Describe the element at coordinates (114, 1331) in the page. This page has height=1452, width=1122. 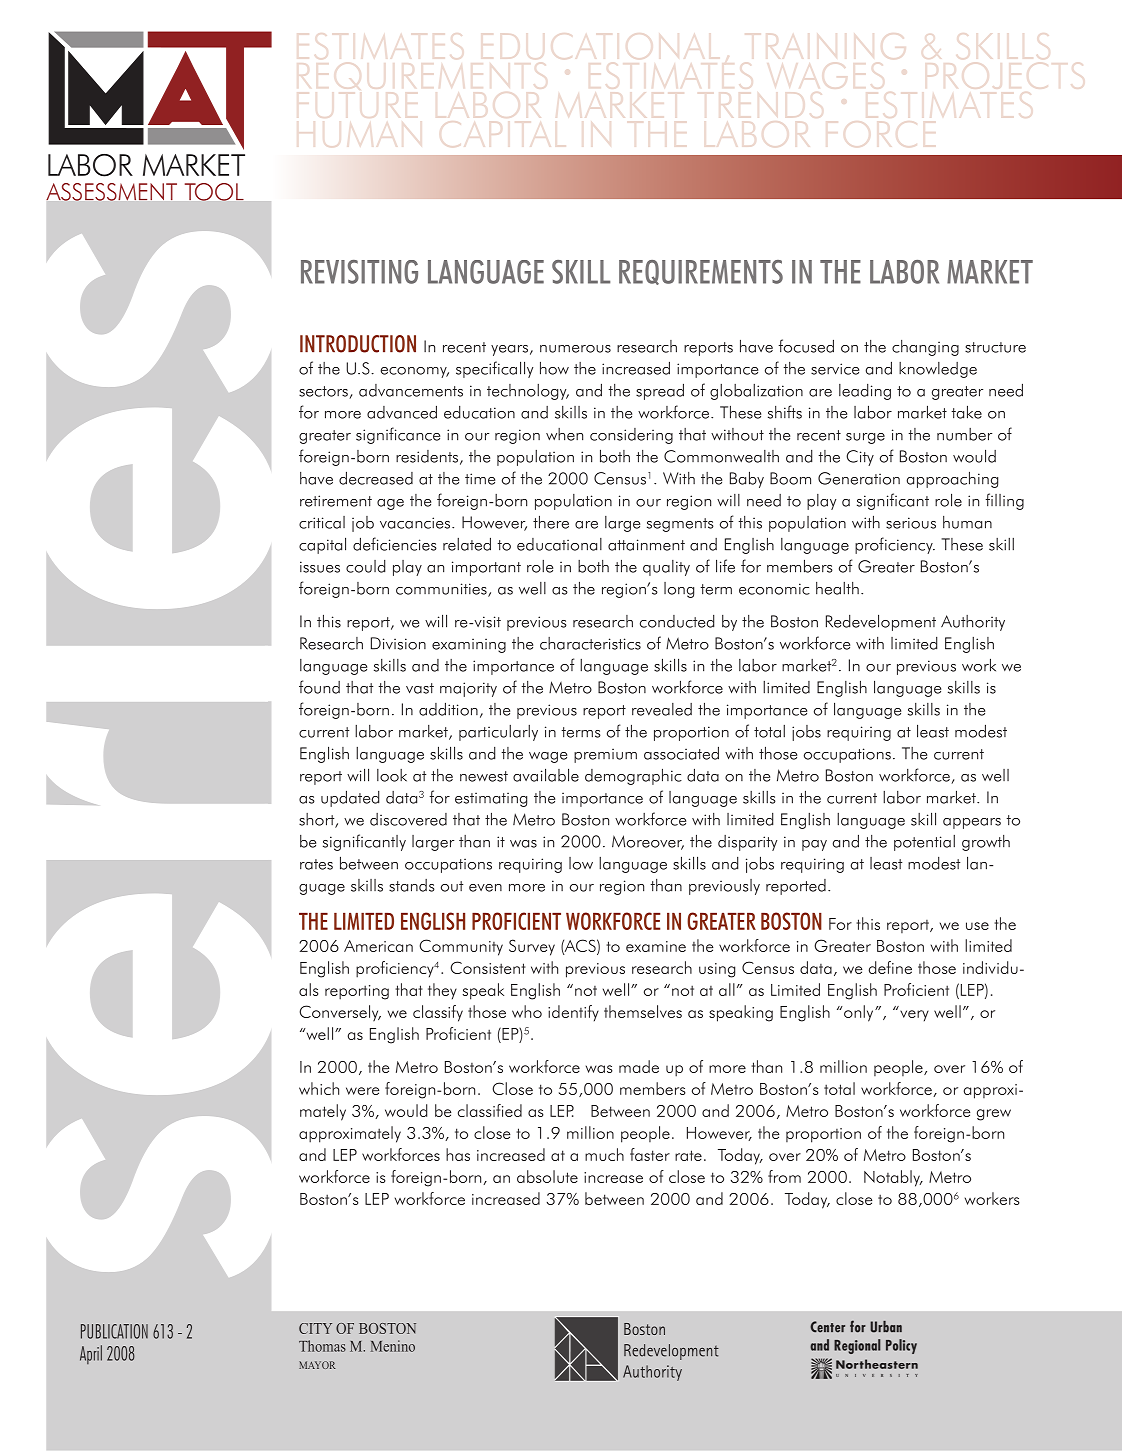
I see `PUBLICATION` at that location.
